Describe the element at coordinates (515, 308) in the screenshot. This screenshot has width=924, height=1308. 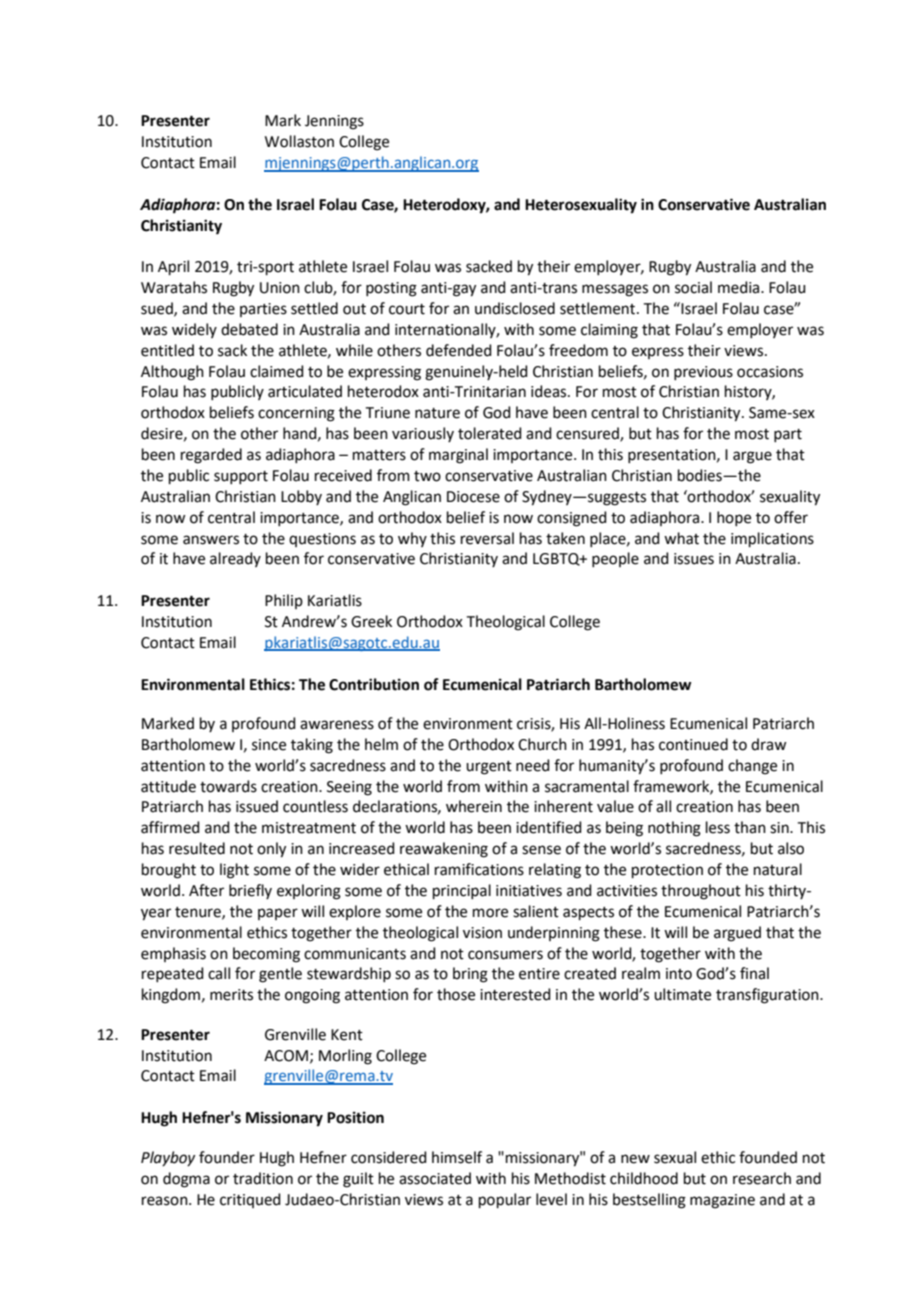
I see `undisclosed` at that location.
